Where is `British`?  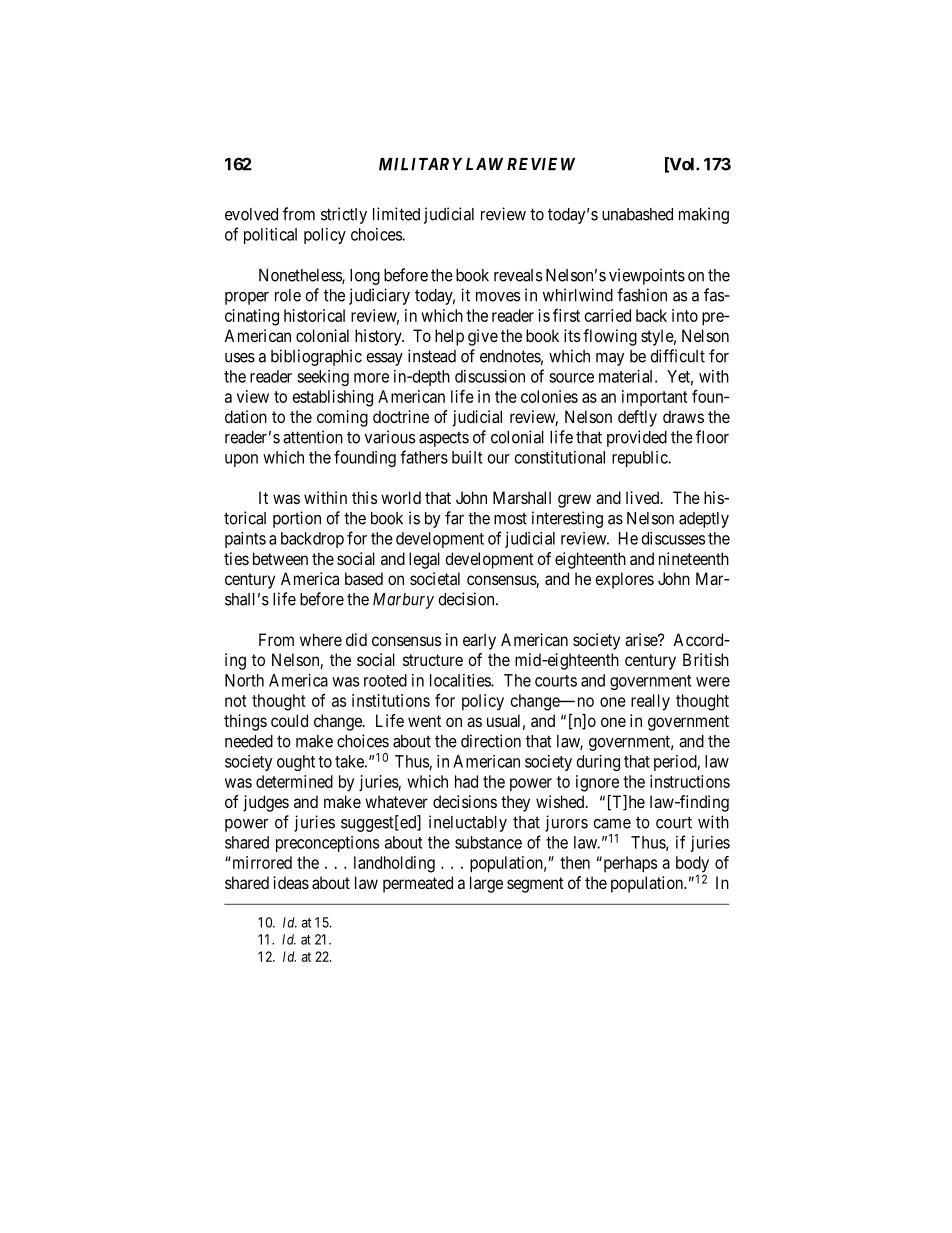 British is located at coordinates (706, 659).
